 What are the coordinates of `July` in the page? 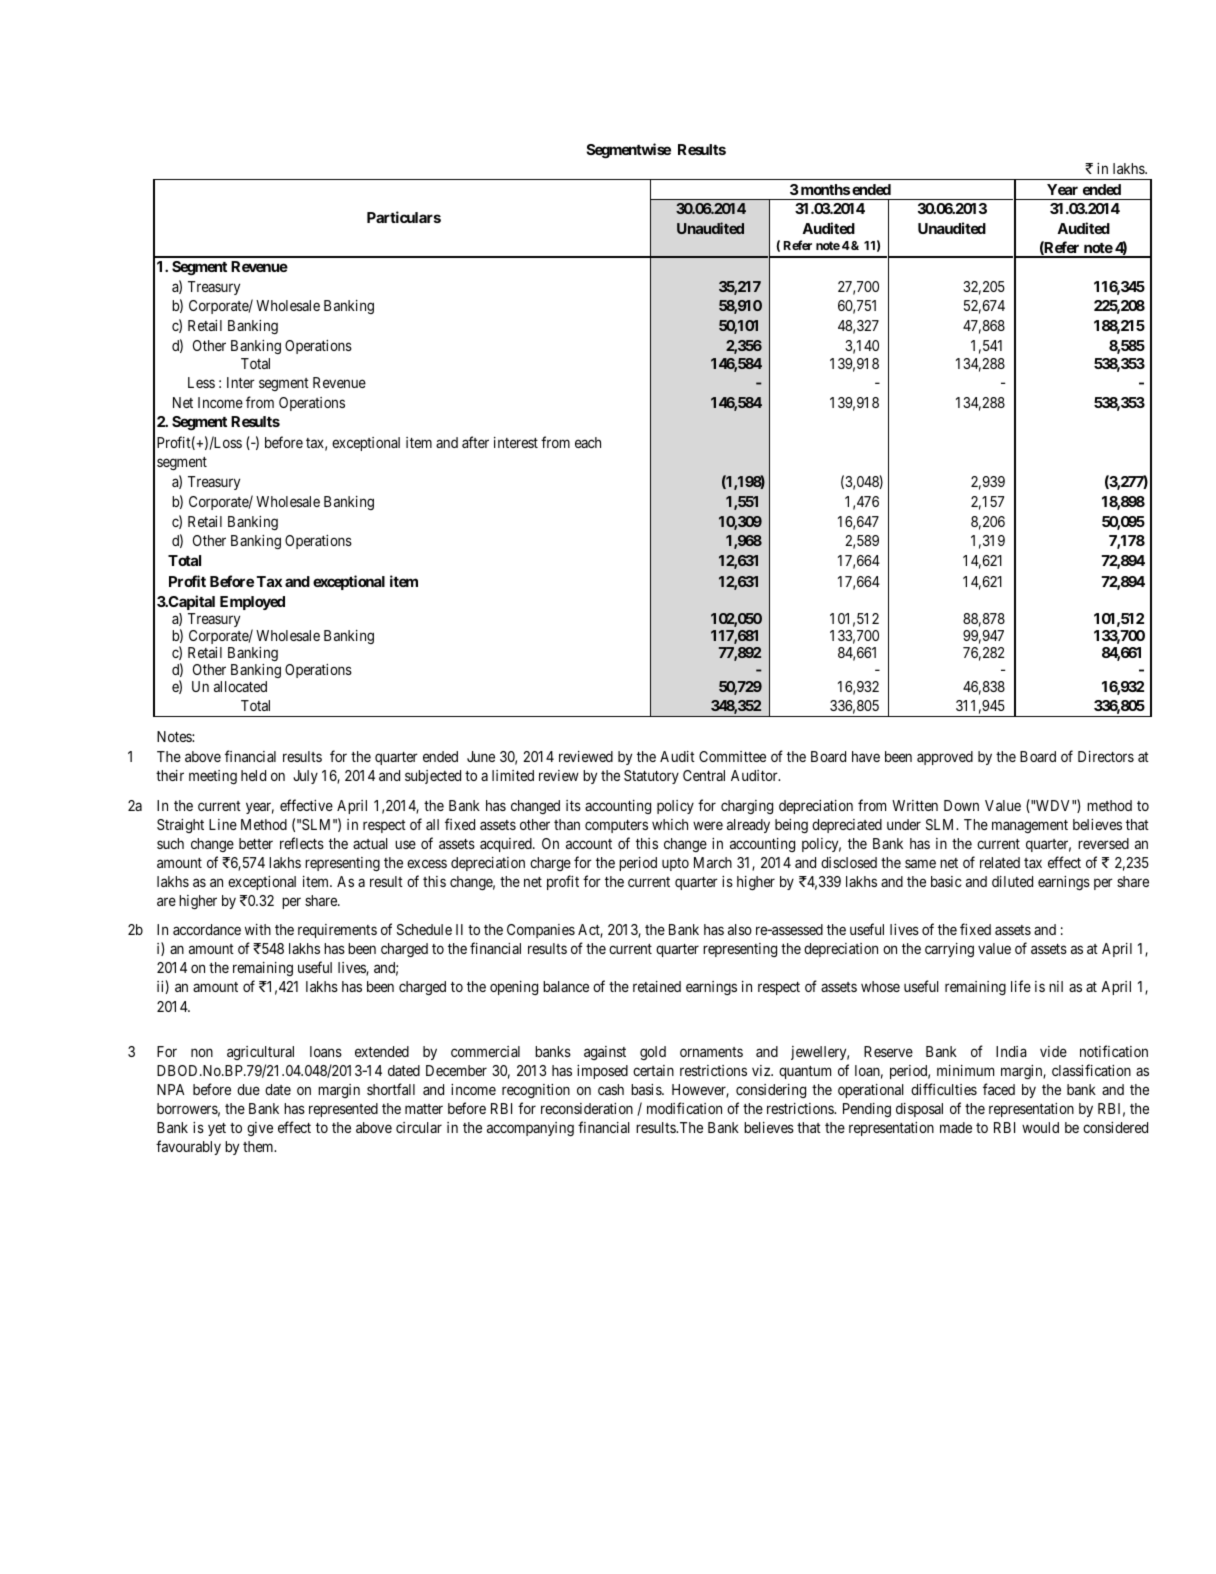 It's located at (305, 777).
